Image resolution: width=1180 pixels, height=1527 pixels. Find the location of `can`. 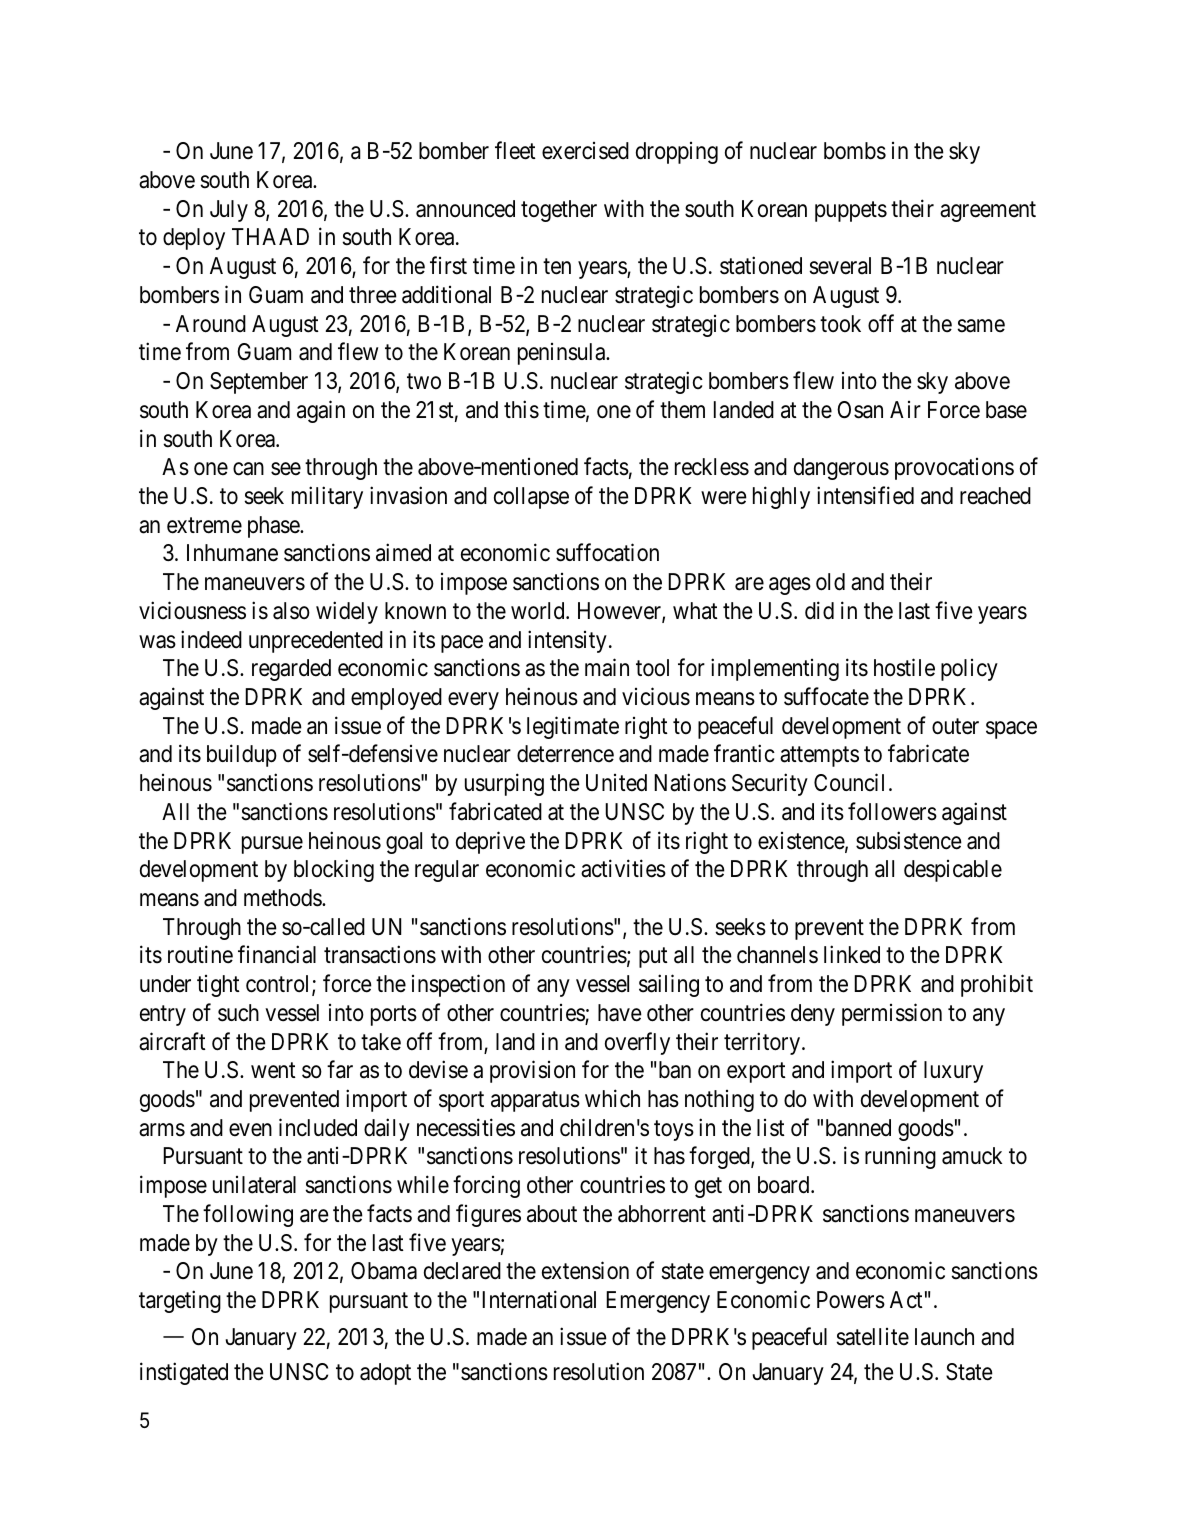

can is located at coordinates (248, 469).
